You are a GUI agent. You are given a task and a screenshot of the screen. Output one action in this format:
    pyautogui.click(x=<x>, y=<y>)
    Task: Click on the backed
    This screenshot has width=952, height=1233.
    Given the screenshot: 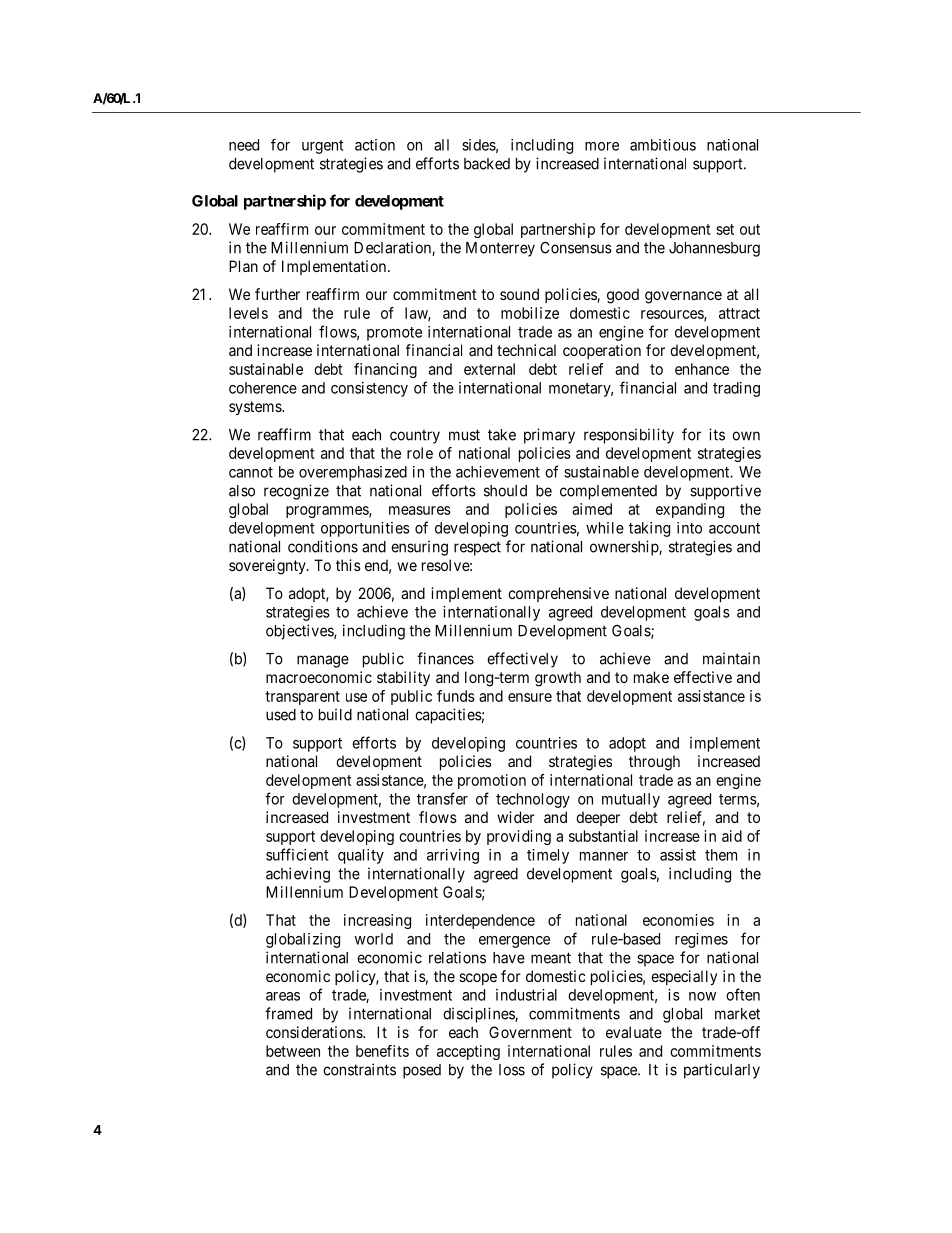 What is the action you would take?
    pyautogui.click(x=487, y=164)
